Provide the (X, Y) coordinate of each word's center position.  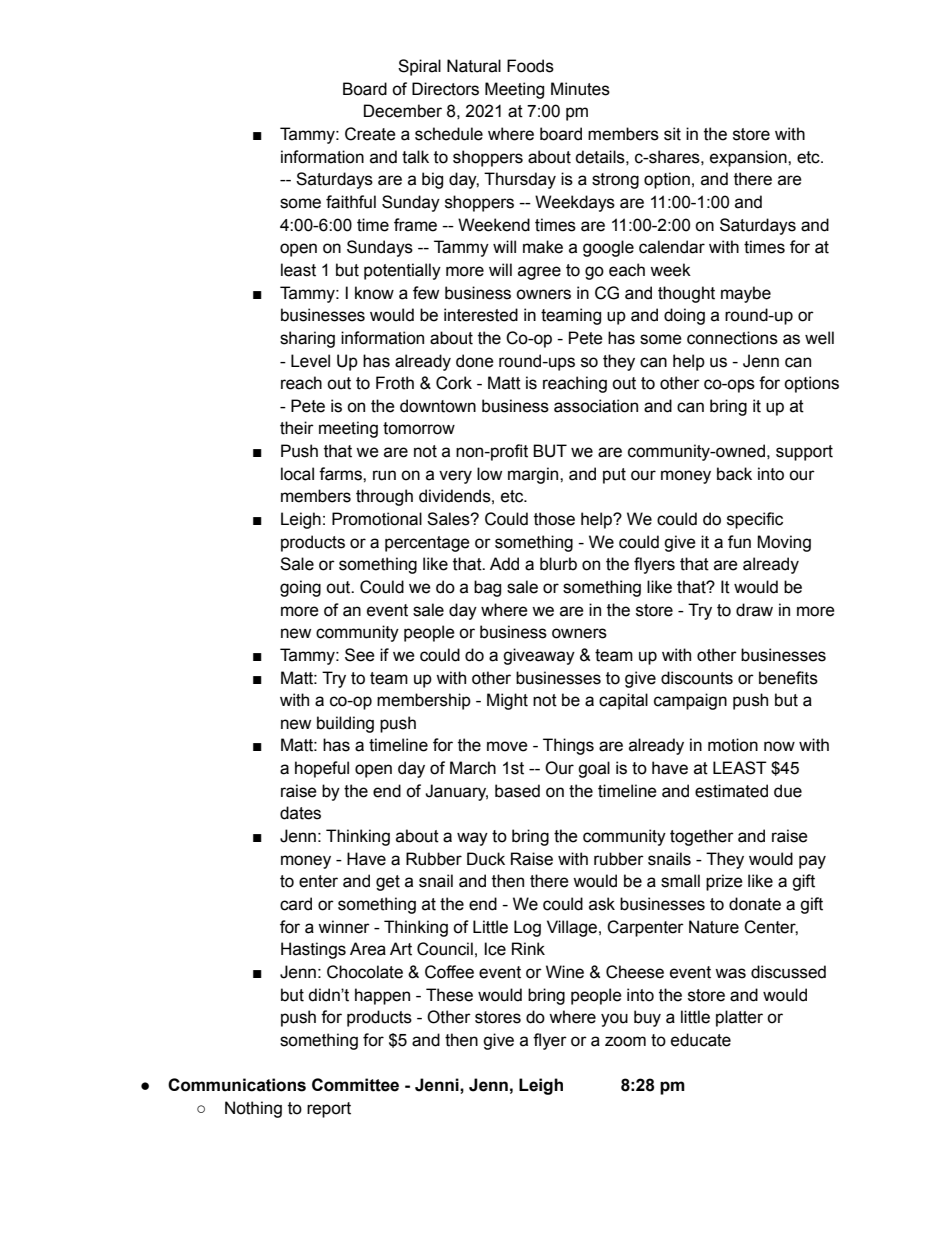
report (329, 1110)
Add (504, 564)
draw (754, 610)
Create (370, 134)
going (300, 588)
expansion (749, 158)
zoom (625, 1041)
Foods (530, 66)
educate (701, 1040)
